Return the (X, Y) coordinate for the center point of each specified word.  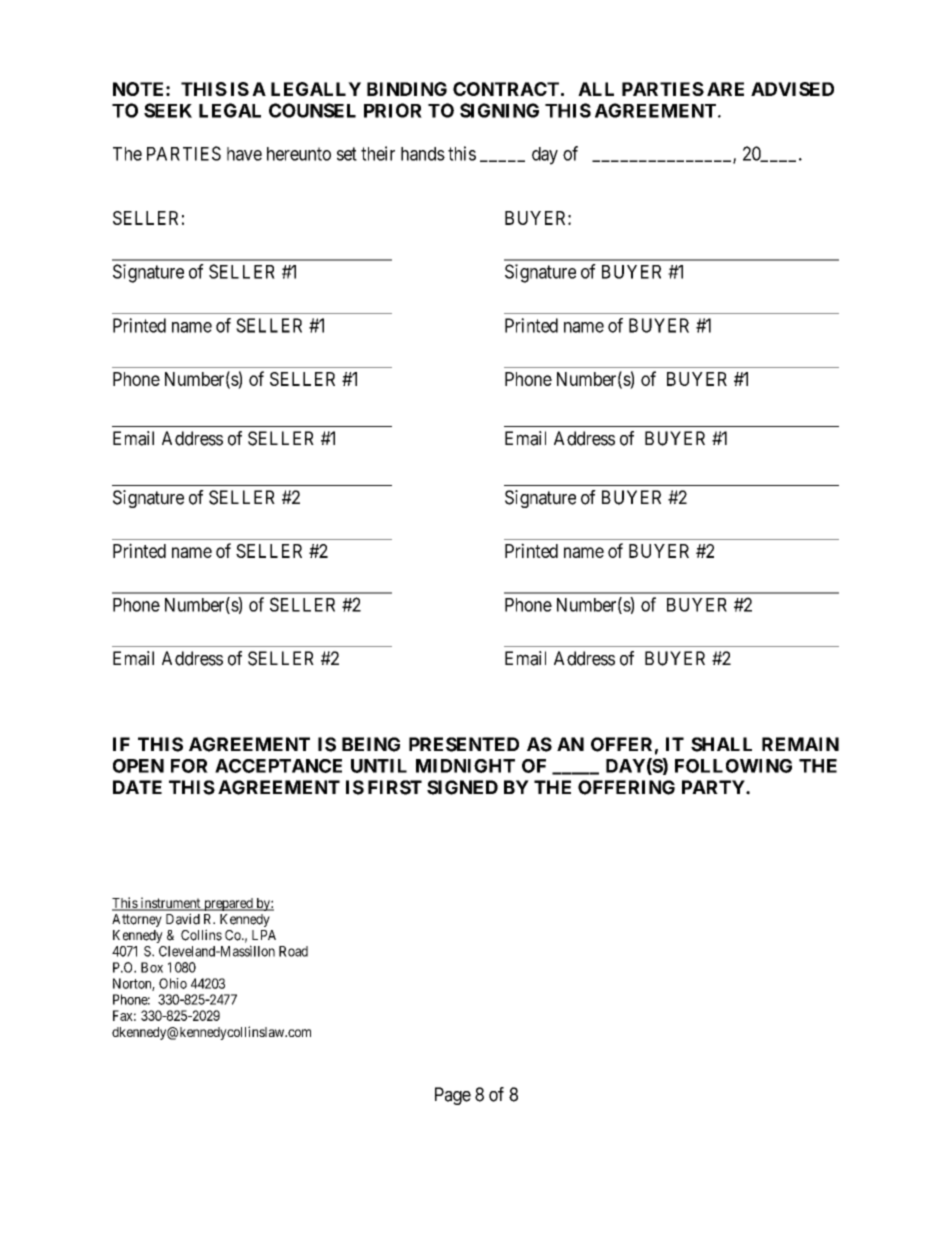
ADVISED (792, 89)
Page (453, 1096)
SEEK (168, 110)
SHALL (721, 744)
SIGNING (499, 110)
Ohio (173, 983)
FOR (189, 766)
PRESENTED (464, 744)
